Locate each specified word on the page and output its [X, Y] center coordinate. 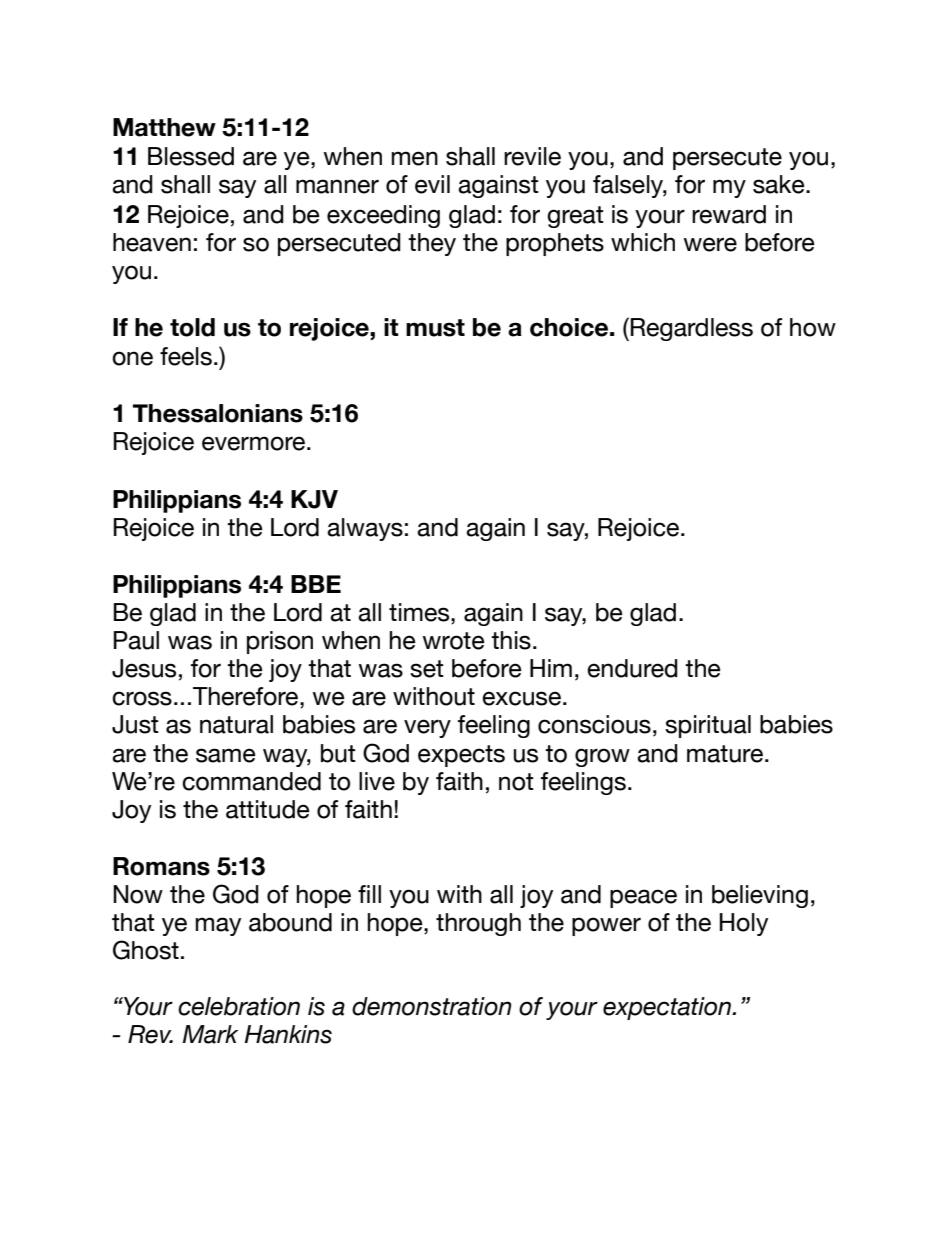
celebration [239, 1006]
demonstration [432, 1006]
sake [780, 184]
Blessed [191, 156]
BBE [316, 584]
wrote [454, 641]
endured [632, 668]
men [414, 158]
